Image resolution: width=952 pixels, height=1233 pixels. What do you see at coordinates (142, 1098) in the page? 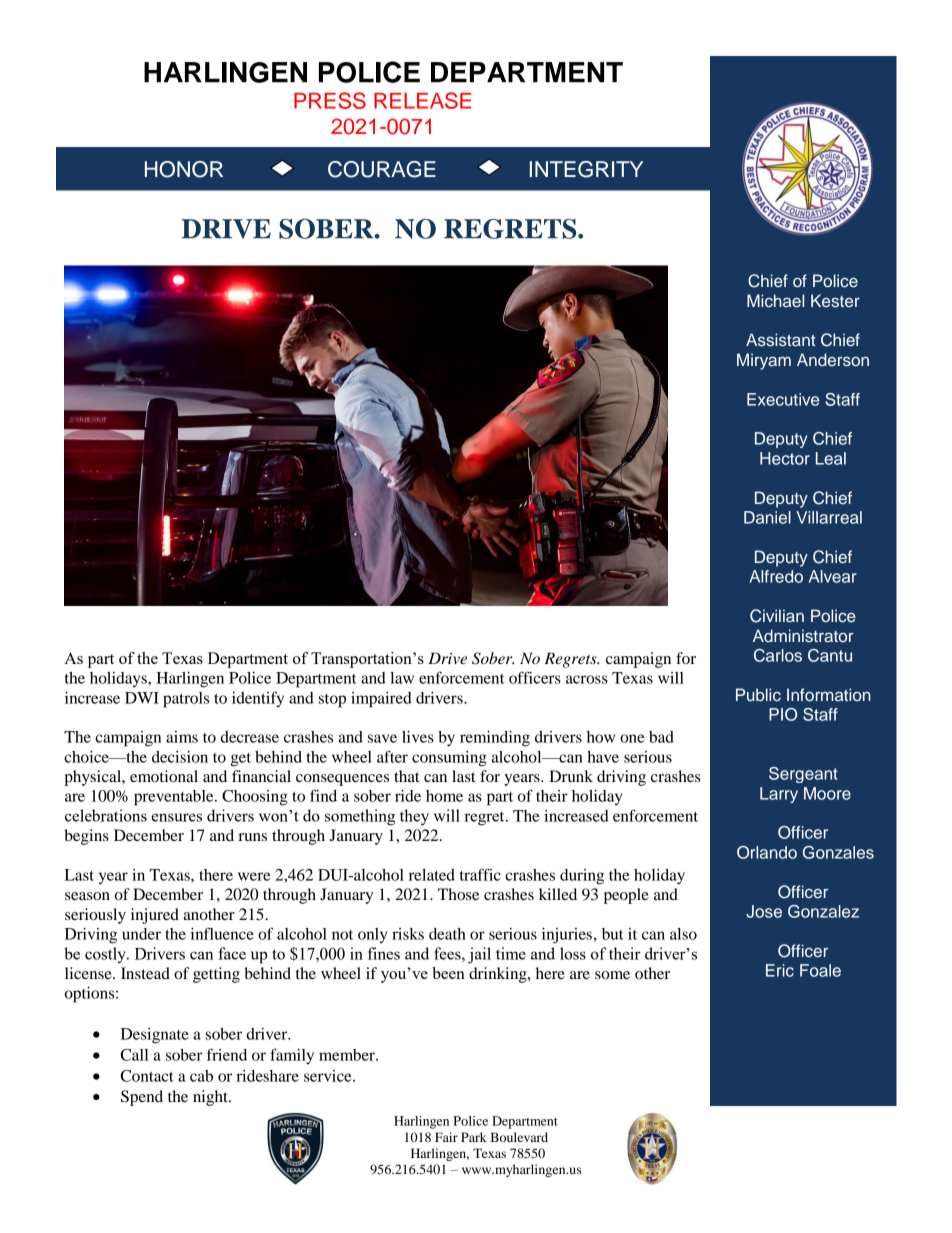
I see `Spend` at bounding box center [142, 1098].
